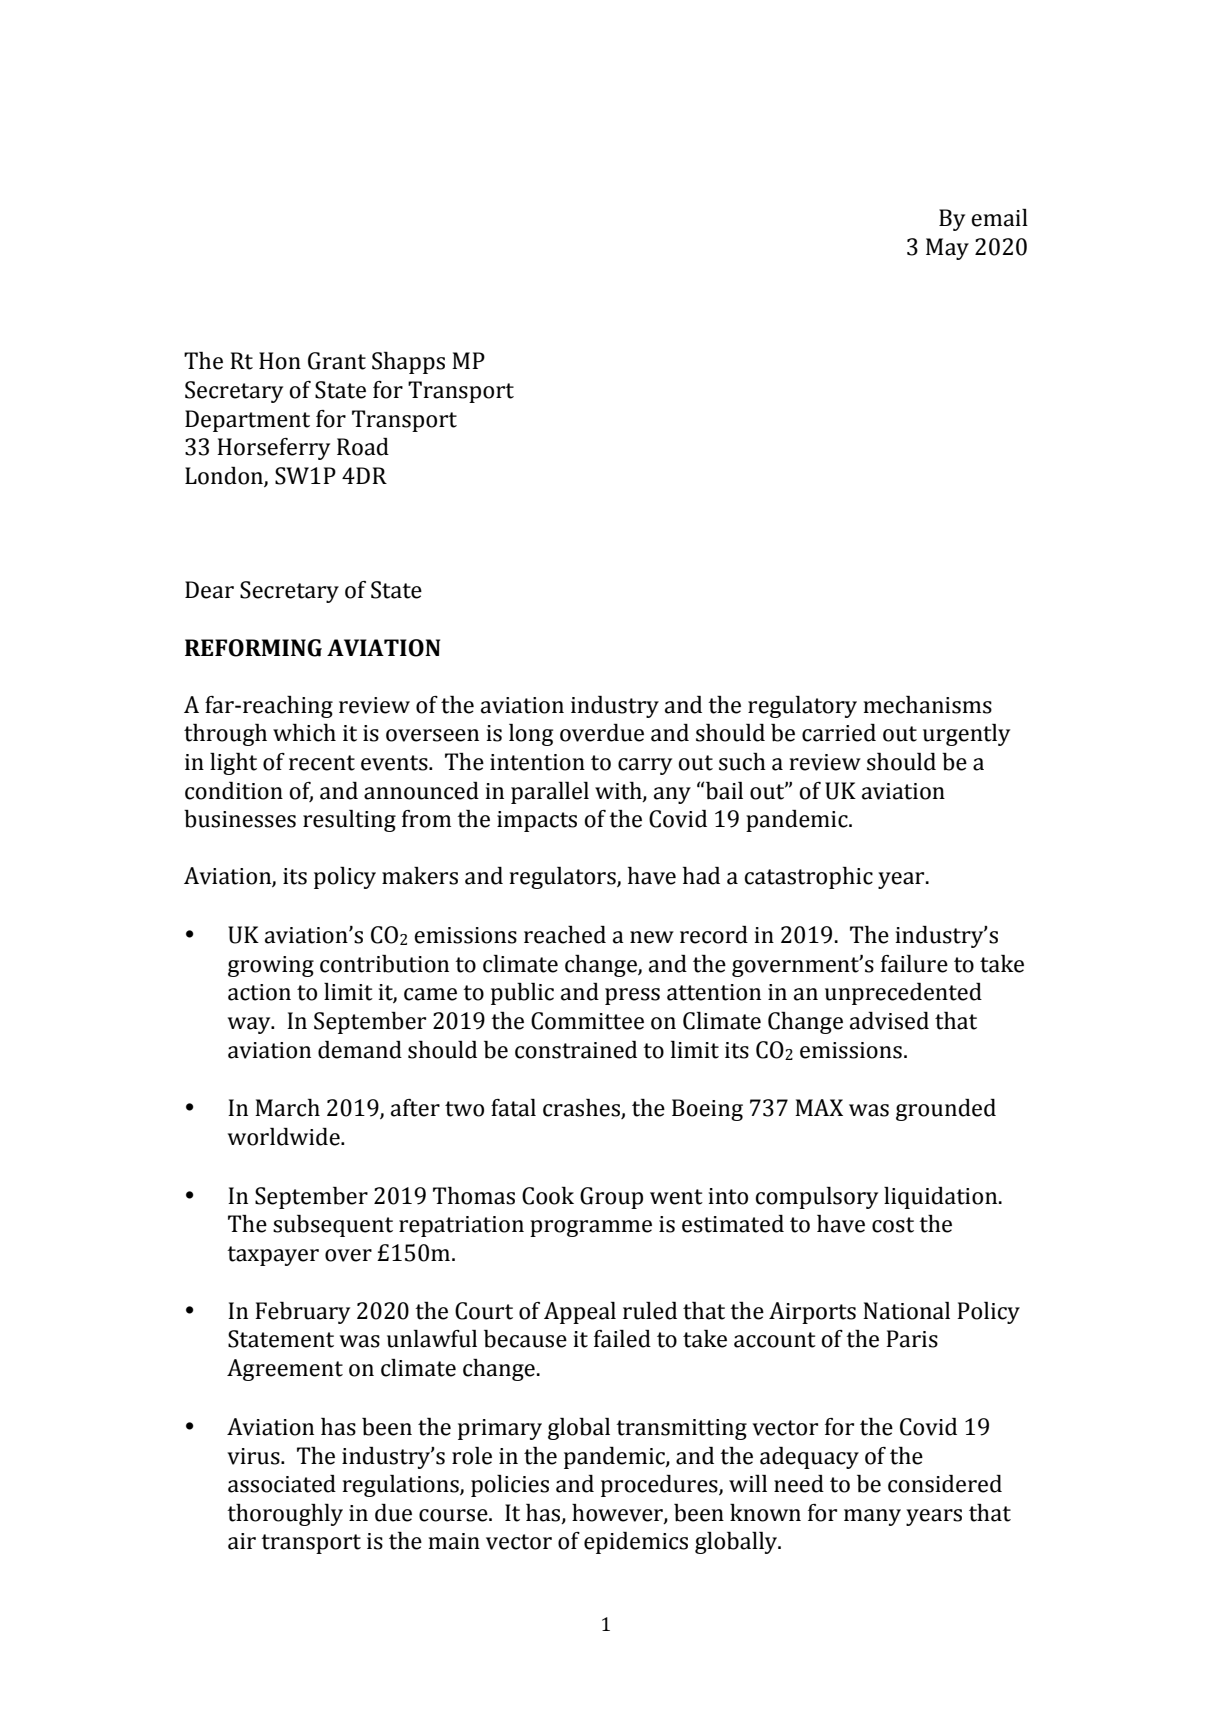 This screenshot has height=1712, width=1211. Describe the element at coordinates (337, 361) in the screenshot. I see `Grant` at that location.
